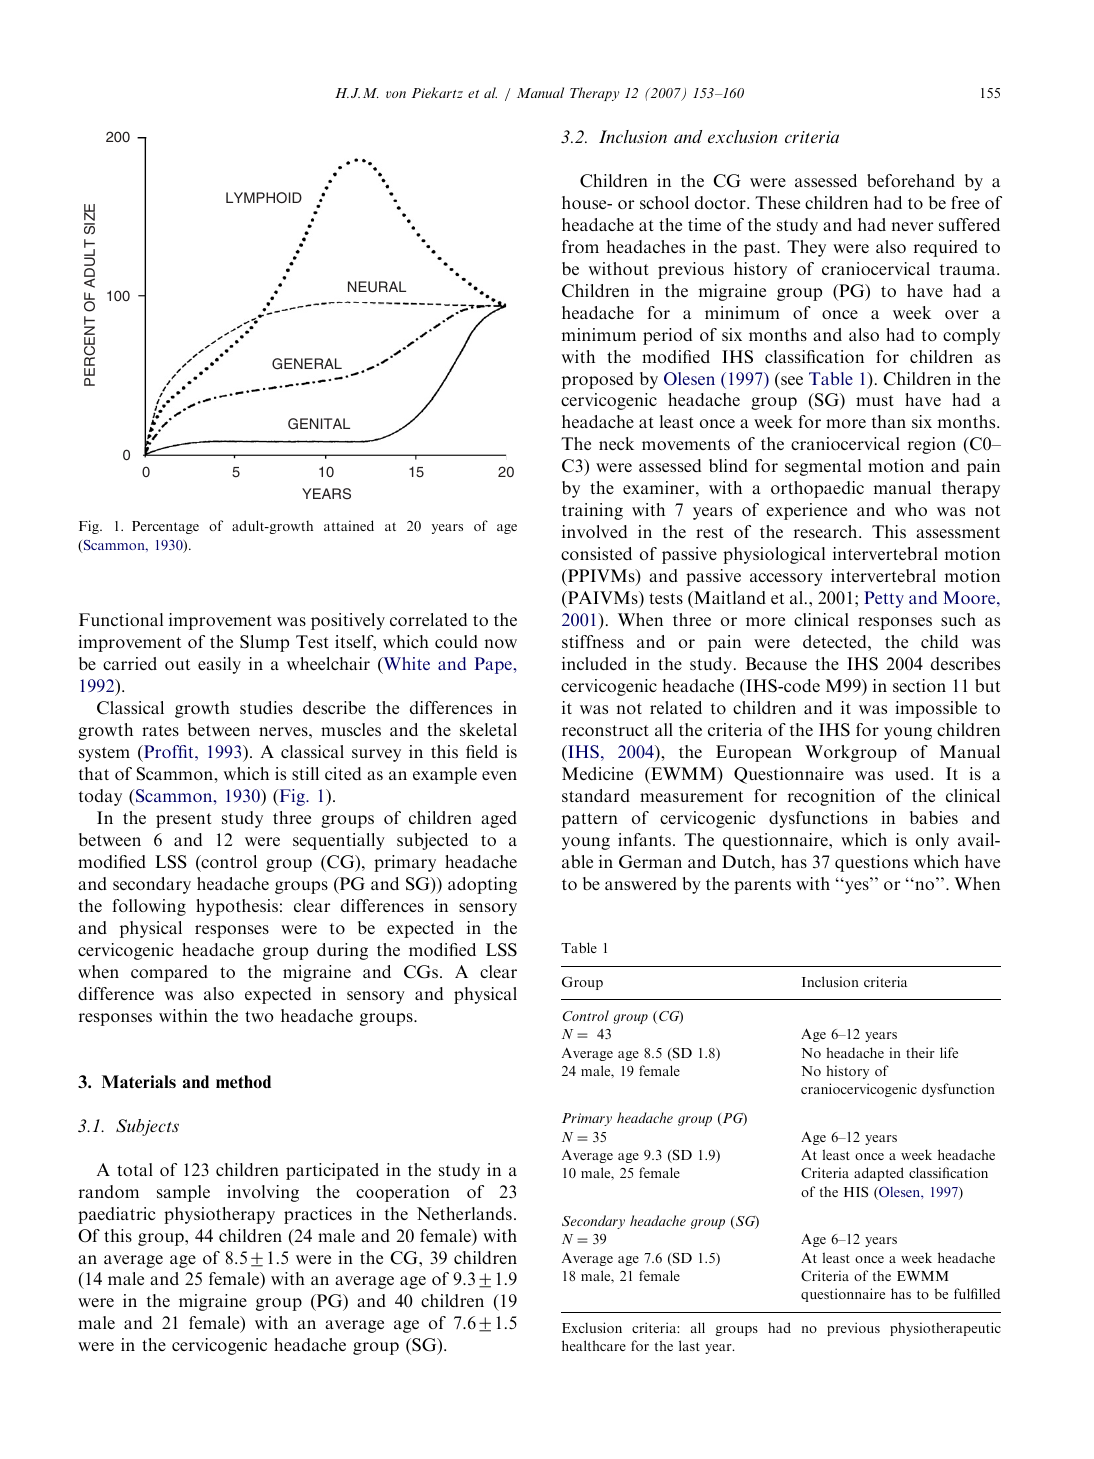 The image size is (1094, 1459). Describe the element at coordinates (879, 1174) in the page. I see `adapted` at that location.
